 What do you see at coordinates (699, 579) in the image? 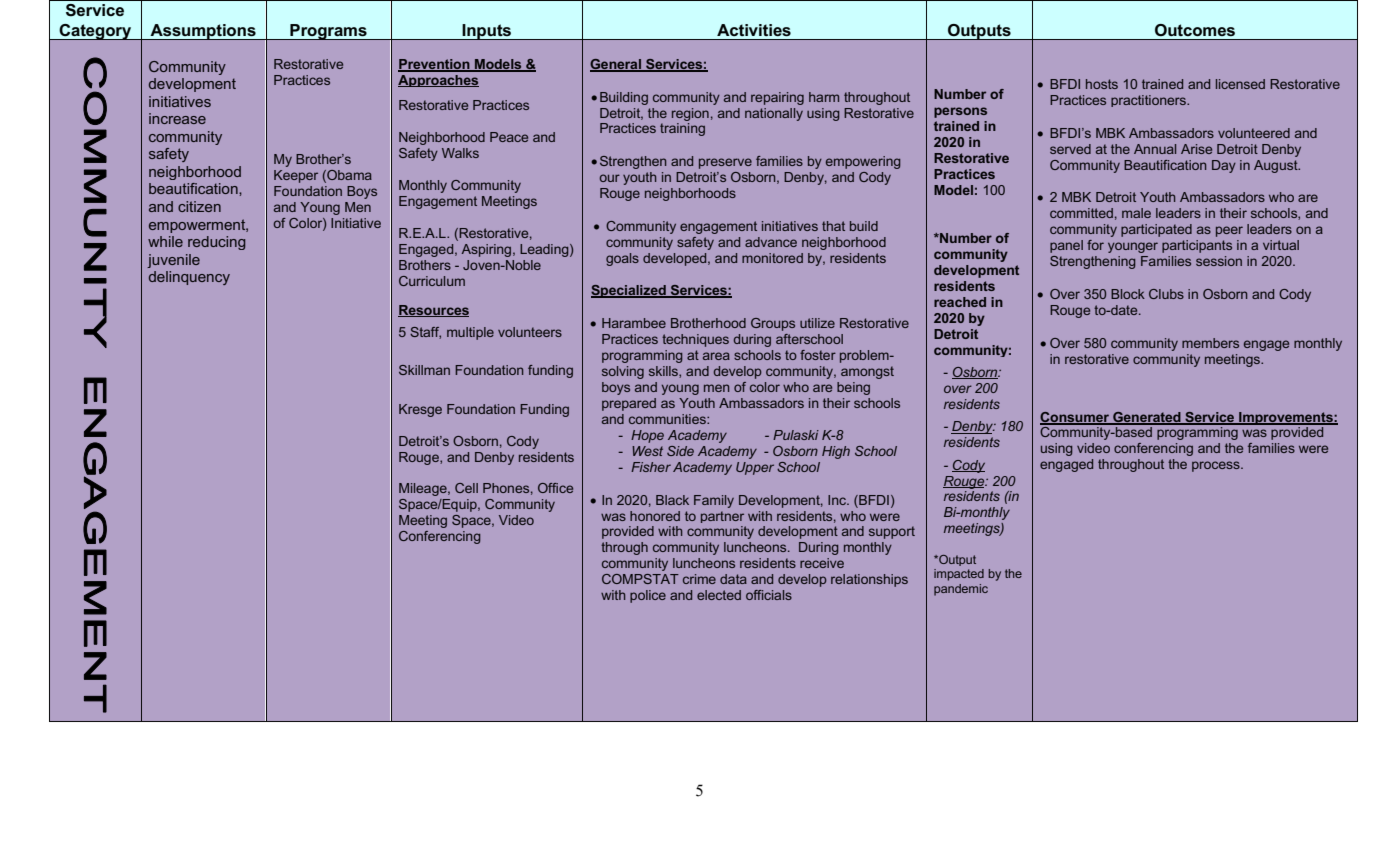
I see `crime` at bounding box center [699, 579].
